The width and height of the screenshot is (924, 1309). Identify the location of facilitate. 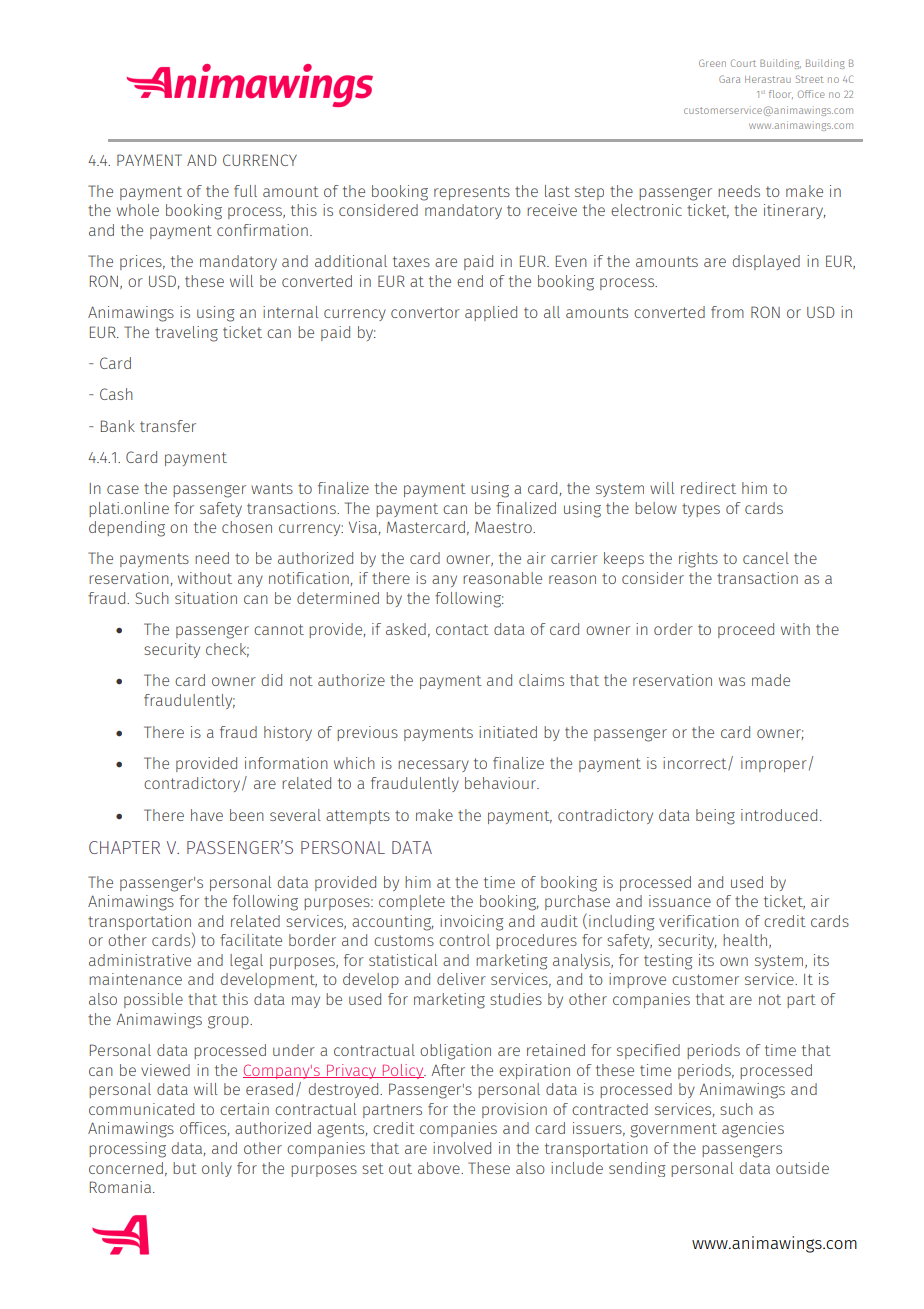
(251, 940).
